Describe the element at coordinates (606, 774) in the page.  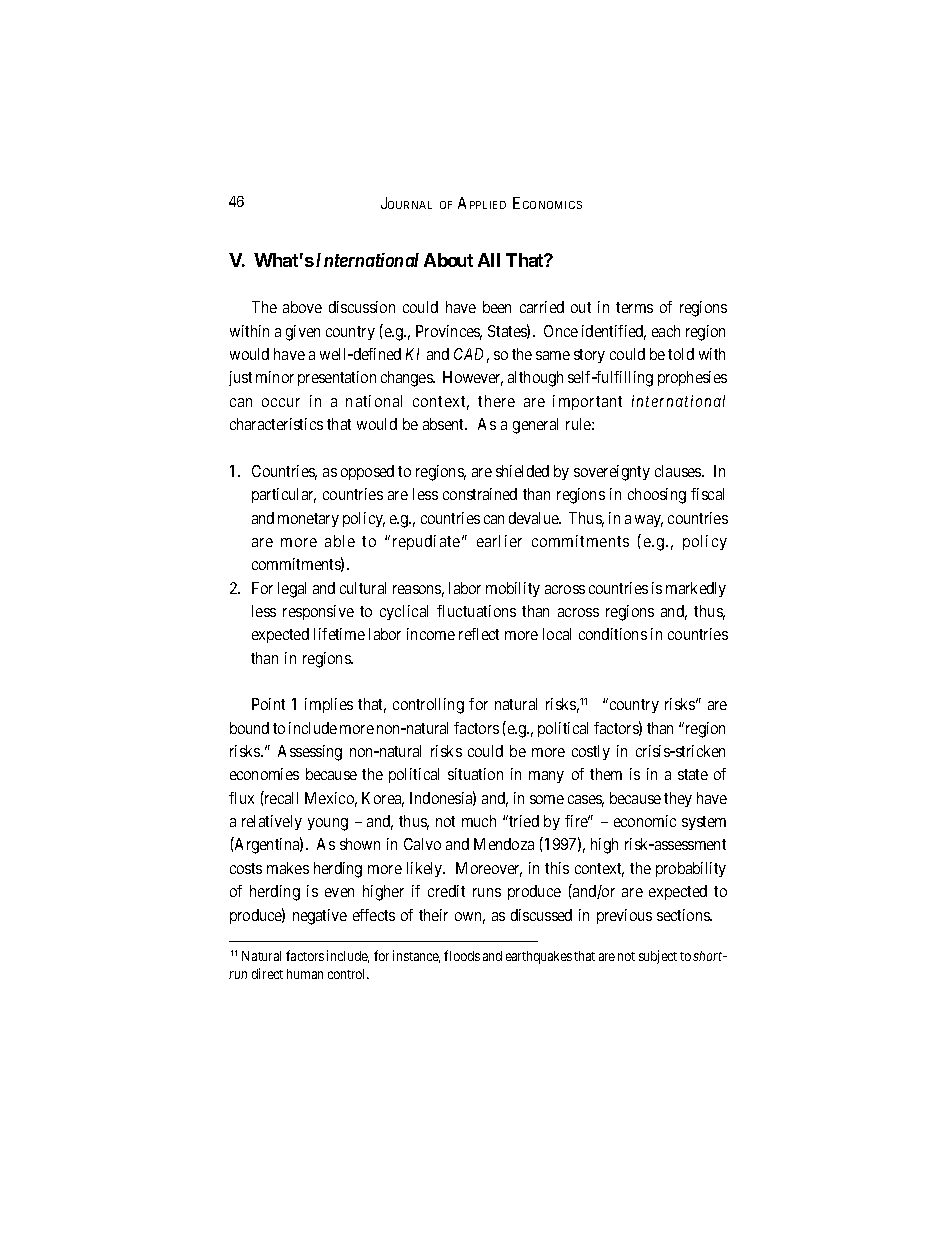
I see `them` at that location.
